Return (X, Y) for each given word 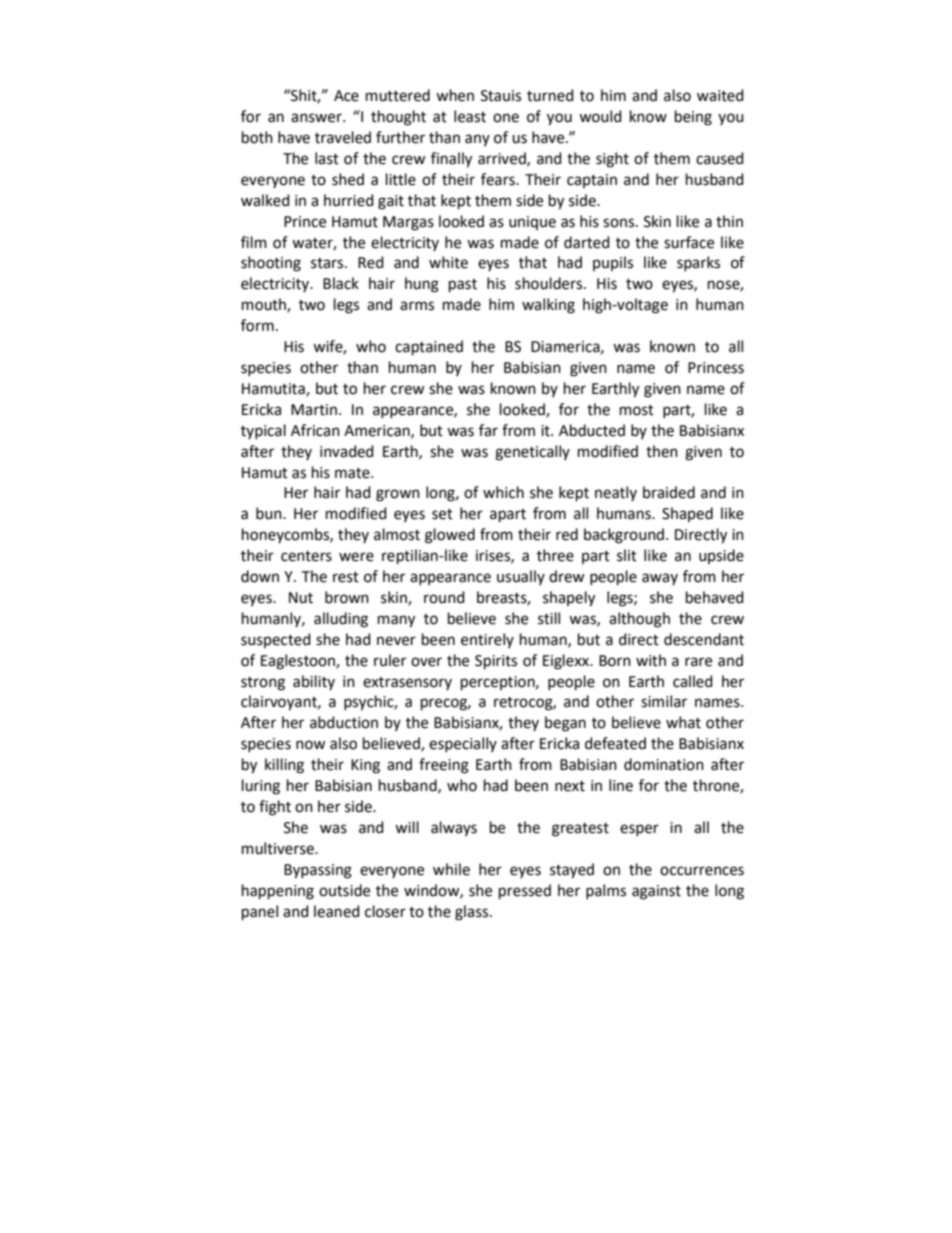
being (693, 118)
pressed (525, 891)
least (470, 116)
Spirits (496, 662)
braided (669, 492)
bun (270, 513)
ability (314, 682)
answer (317, 118)
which (503, 492)
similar (664, 701)
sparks (698, 263)
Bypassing (318, 871)
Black (341, 283)
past (463, 285)
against (656, 892)
